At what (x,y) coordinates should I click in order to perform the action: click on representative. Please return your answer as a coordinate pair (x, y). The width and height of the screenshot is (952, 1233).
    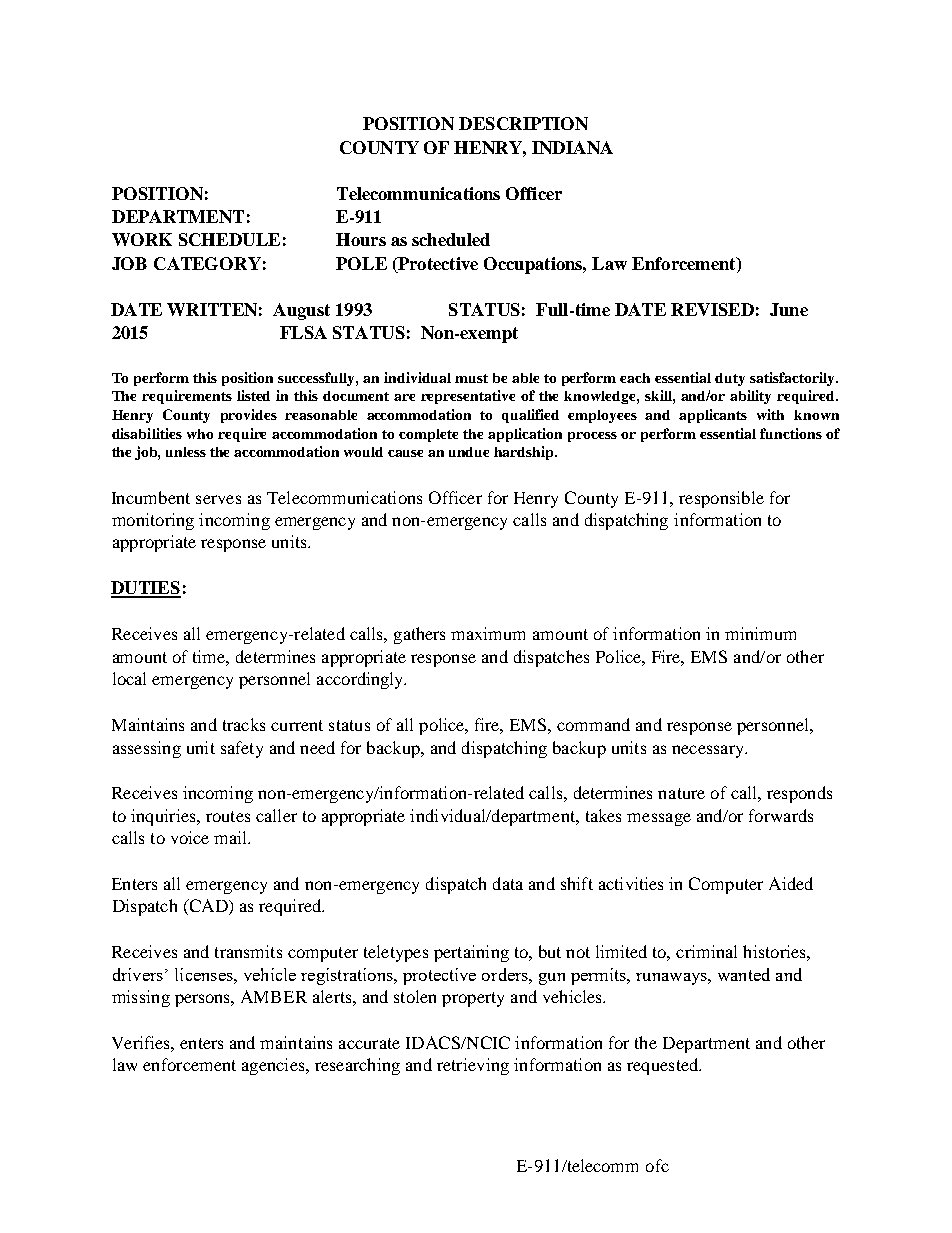
    Looking at the image, I should click on (468, 397).
